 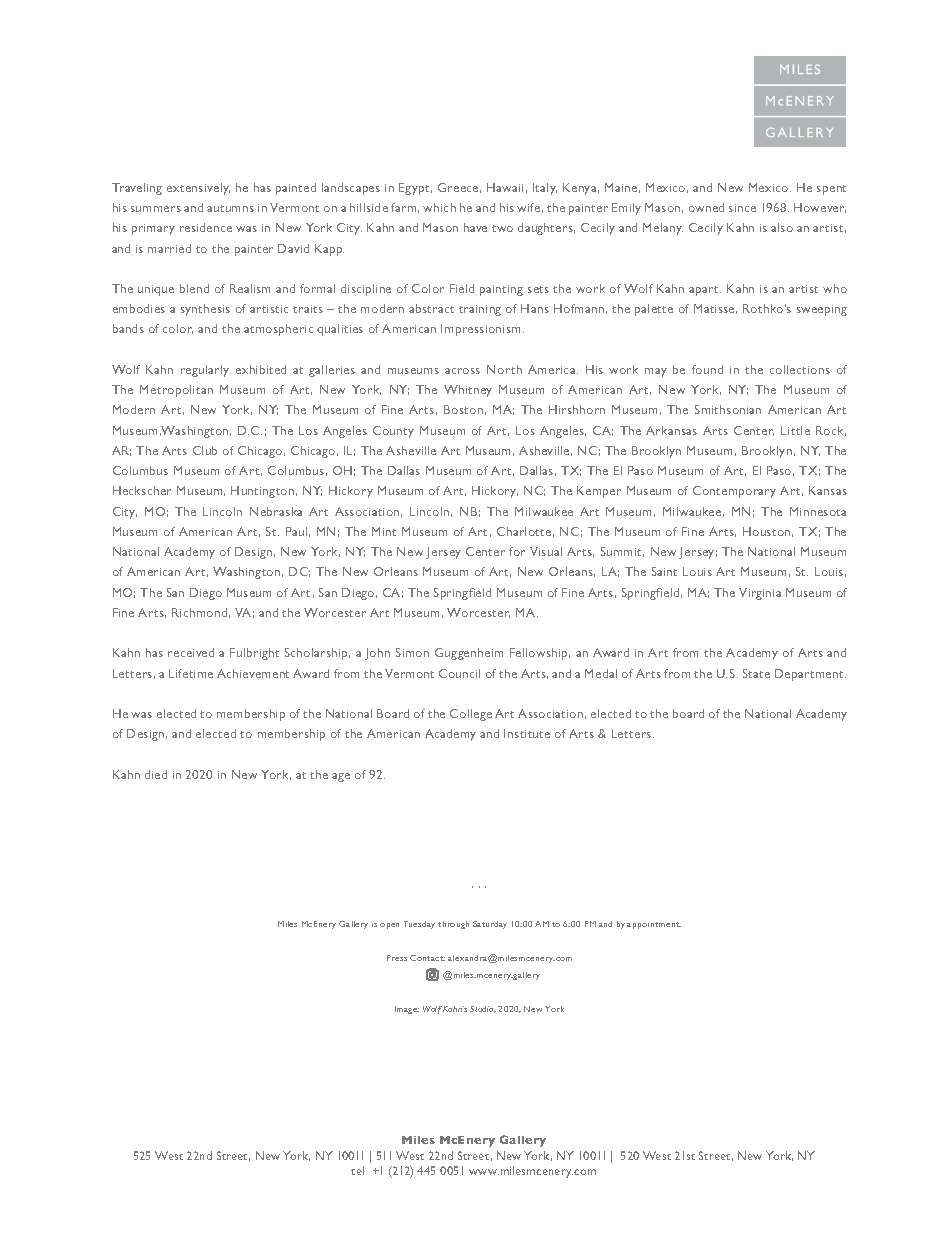 What do you see at coordinates (742, 208) in the screenshot?
I see `since` at bounding box center [742, 208].
